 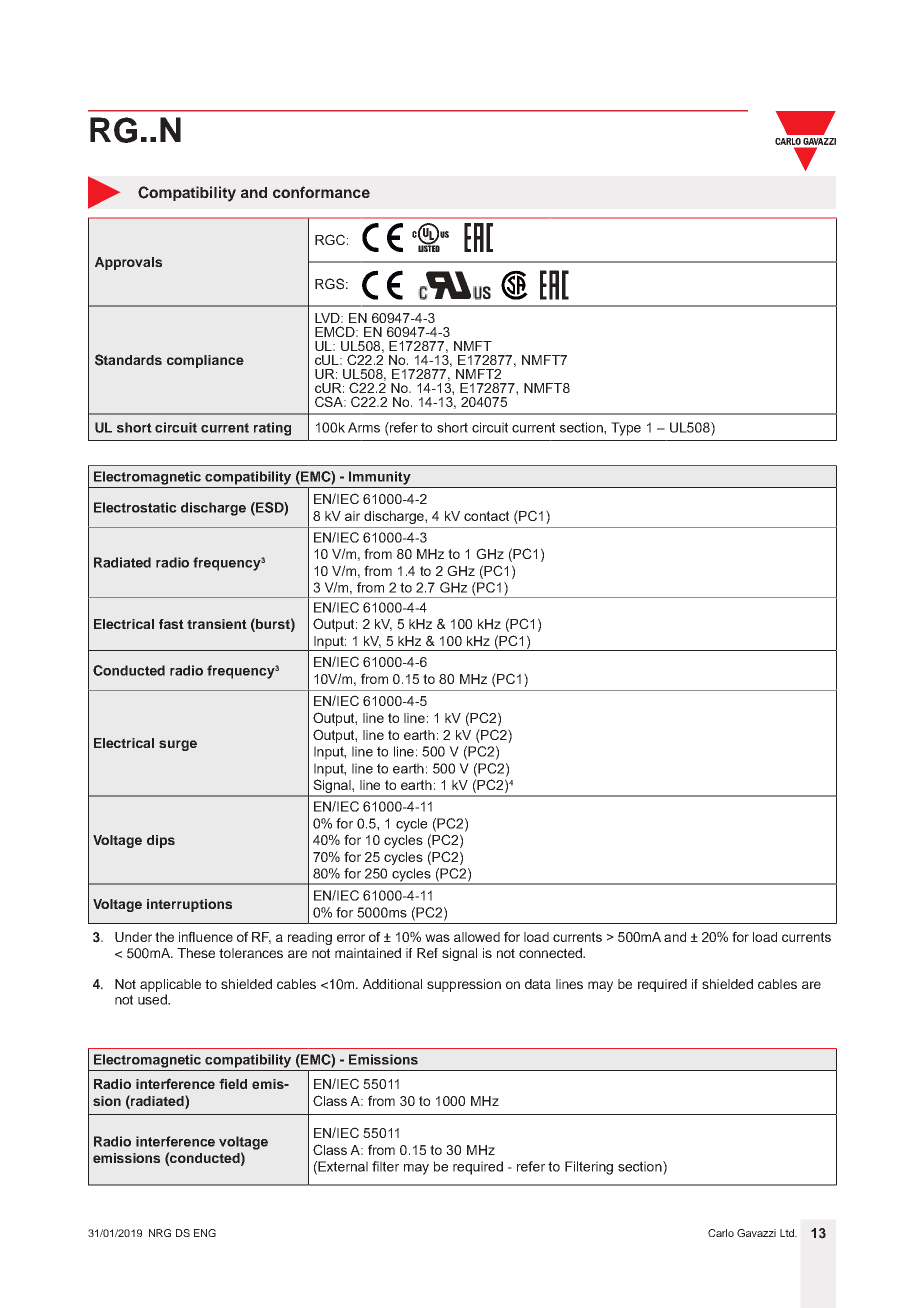 What do you see at coordinates (321, 192) in the page?
I see `conformance` at bounding box center [321, 192].
